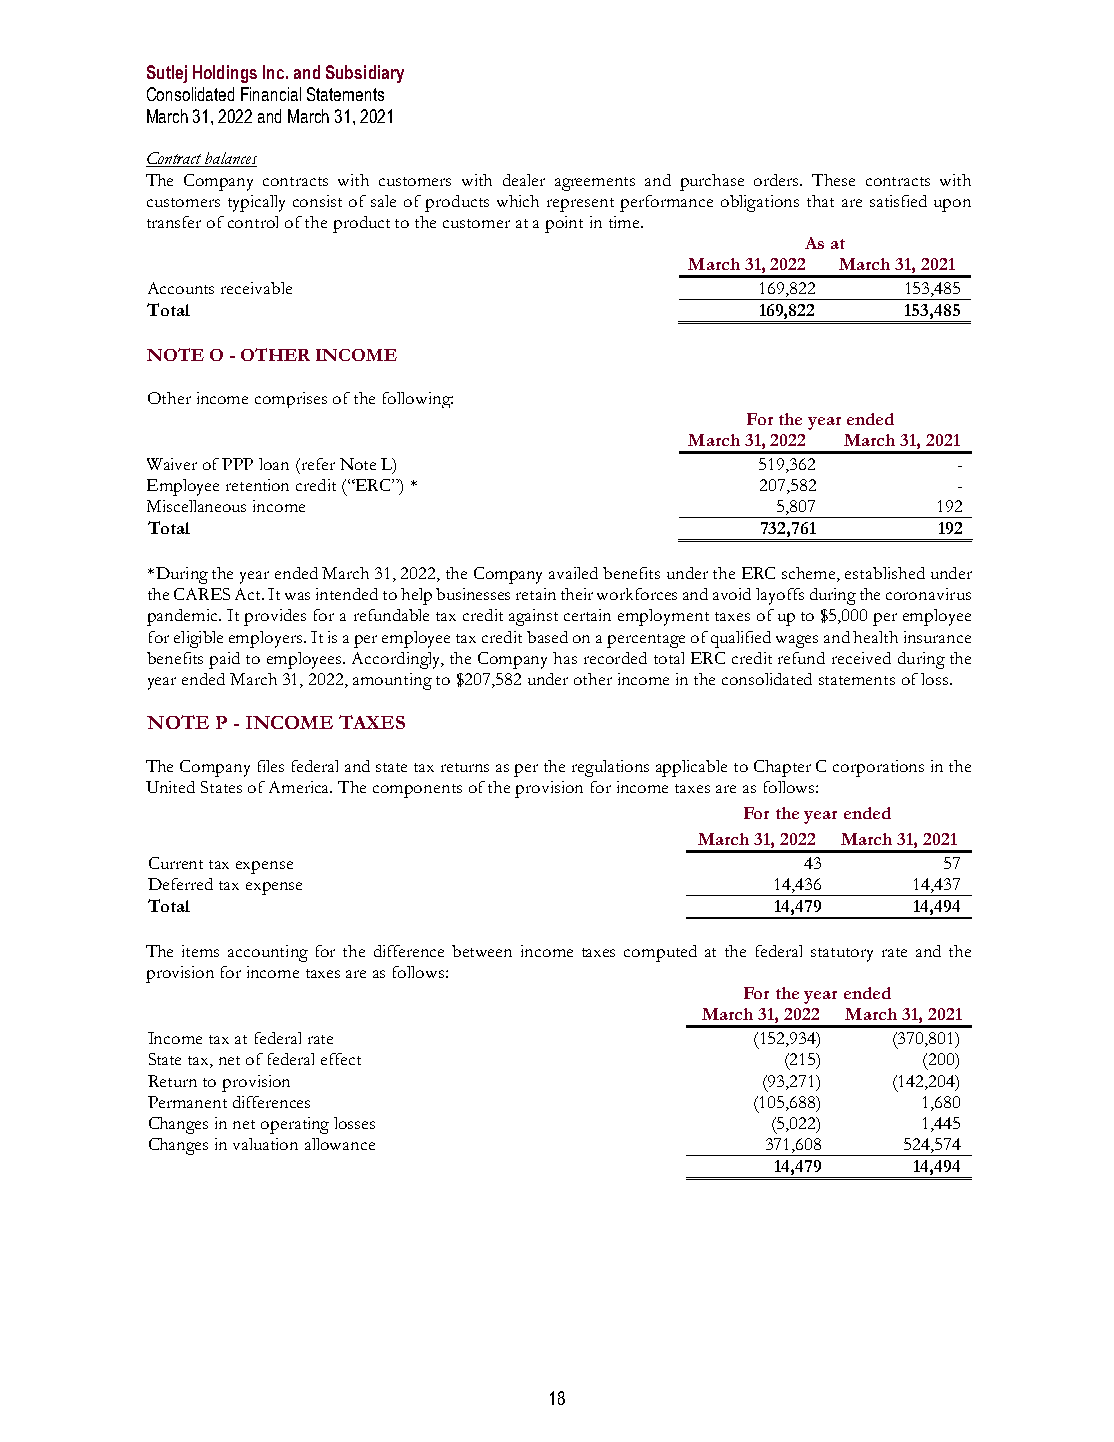 The image size is (1114, 1442). What do you see at coordinates (875, 637) in the document?
I see `health` at bounding box center [875, 637].
